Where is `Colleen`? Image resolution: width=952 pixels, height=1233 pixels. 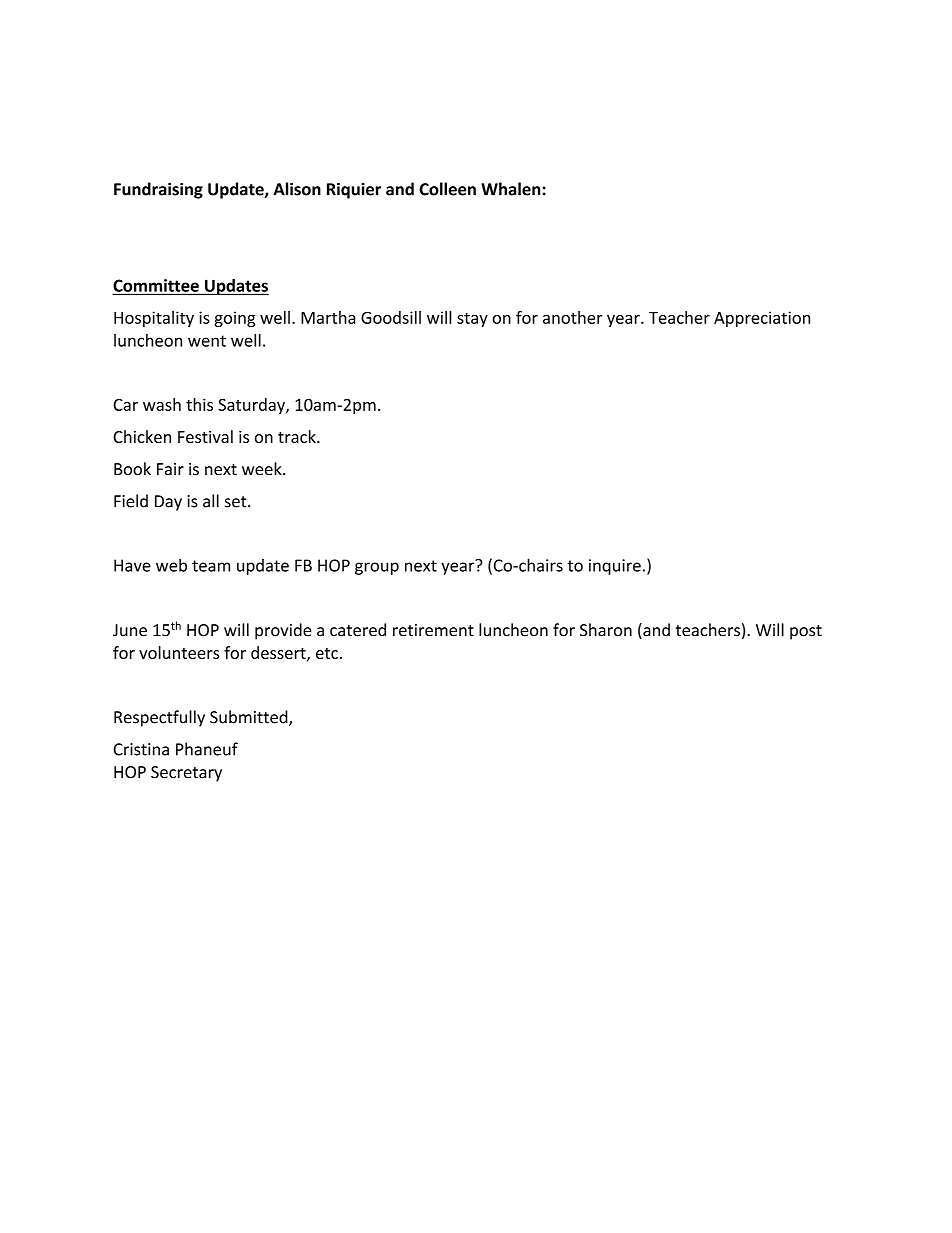 Colleen is located at coordinates (447, 189).
